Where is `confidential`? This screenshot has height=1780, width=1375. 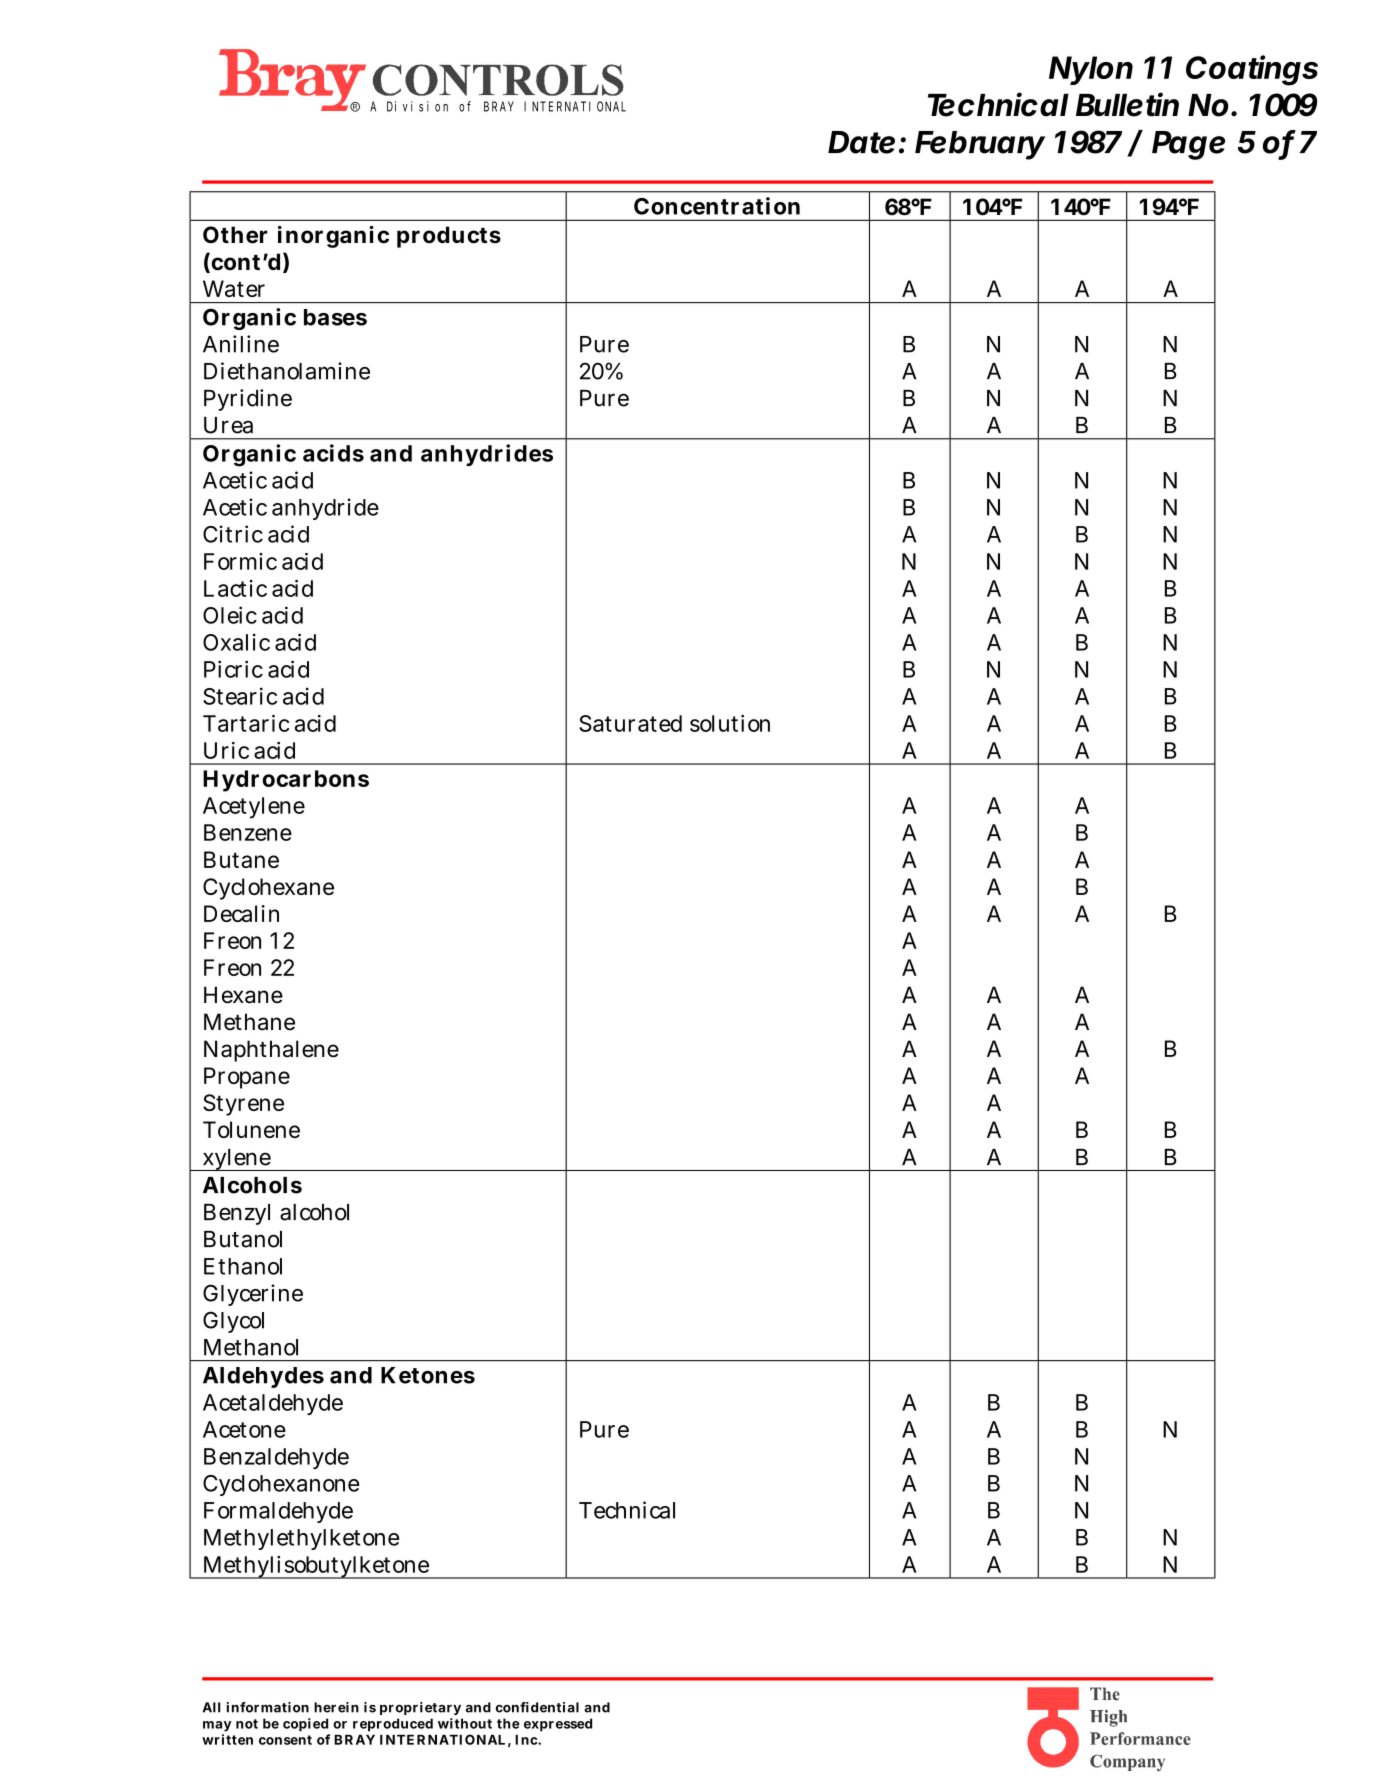 confidential is located at coordinates (537, 1707).
